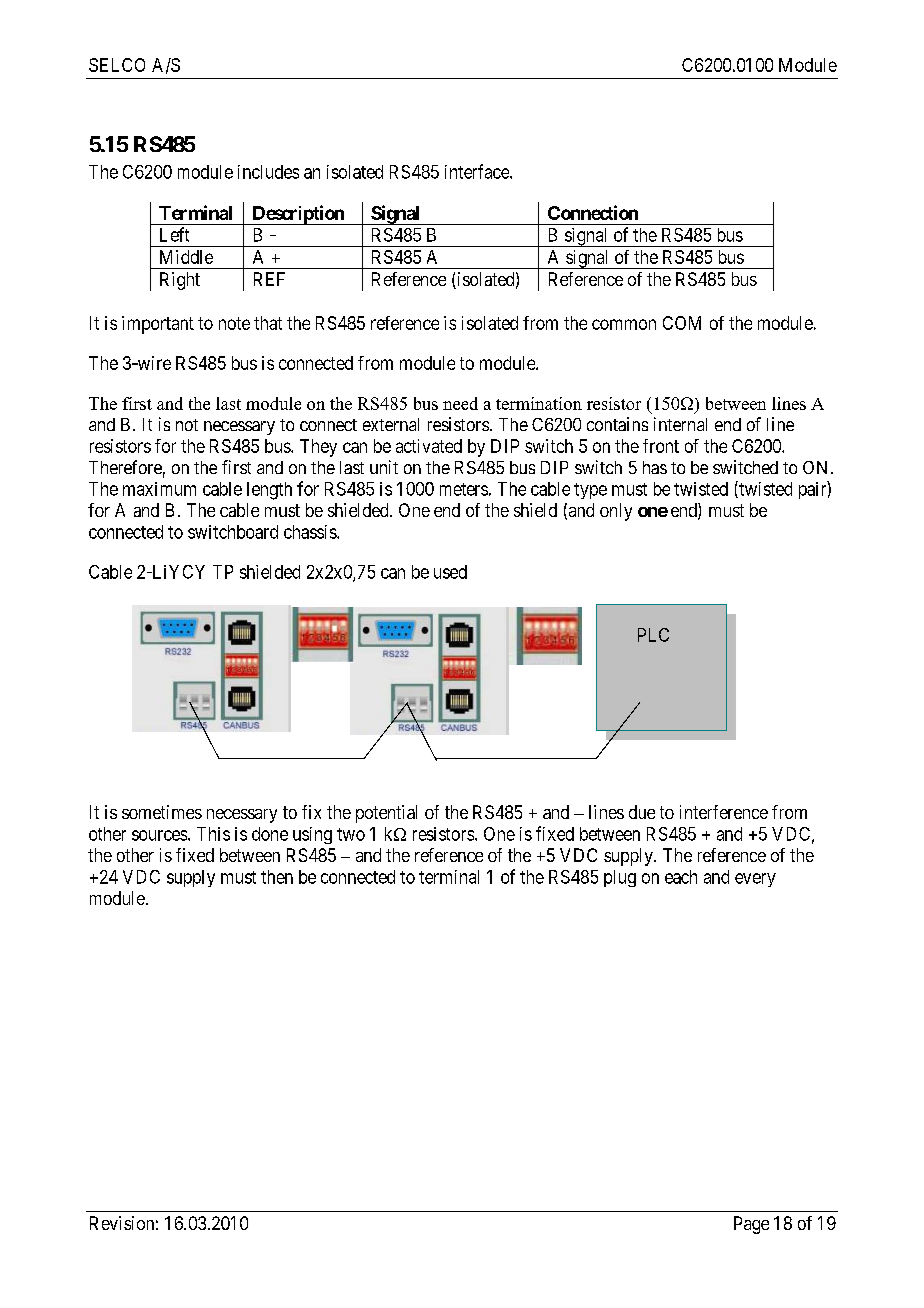 The height and width of the screenshot is (1308, 924). What do you see at coordinates (681, 877) in the screenshot?
I see `each` at bounding box center [681, 877].
